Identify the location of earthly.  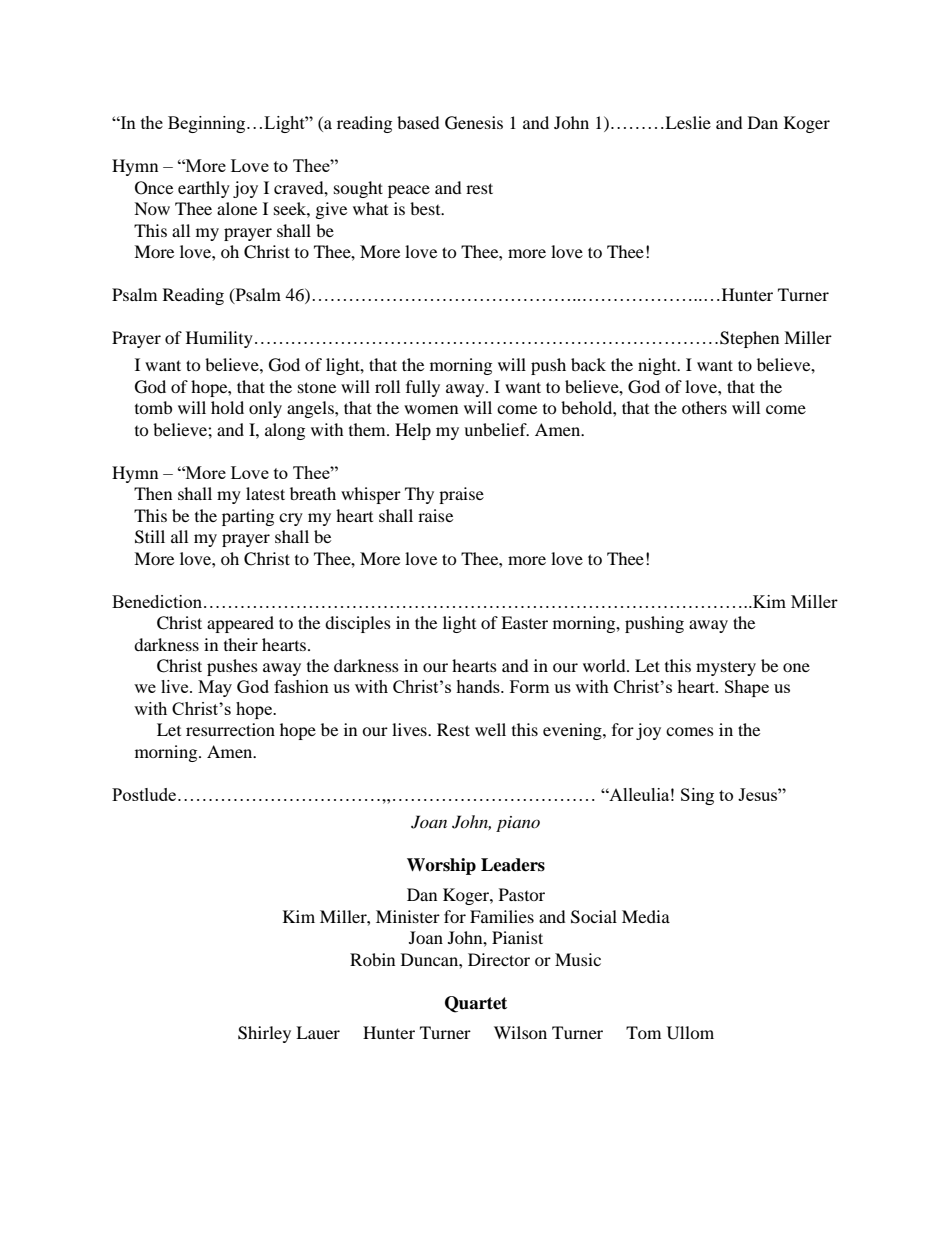
(204, 189).
